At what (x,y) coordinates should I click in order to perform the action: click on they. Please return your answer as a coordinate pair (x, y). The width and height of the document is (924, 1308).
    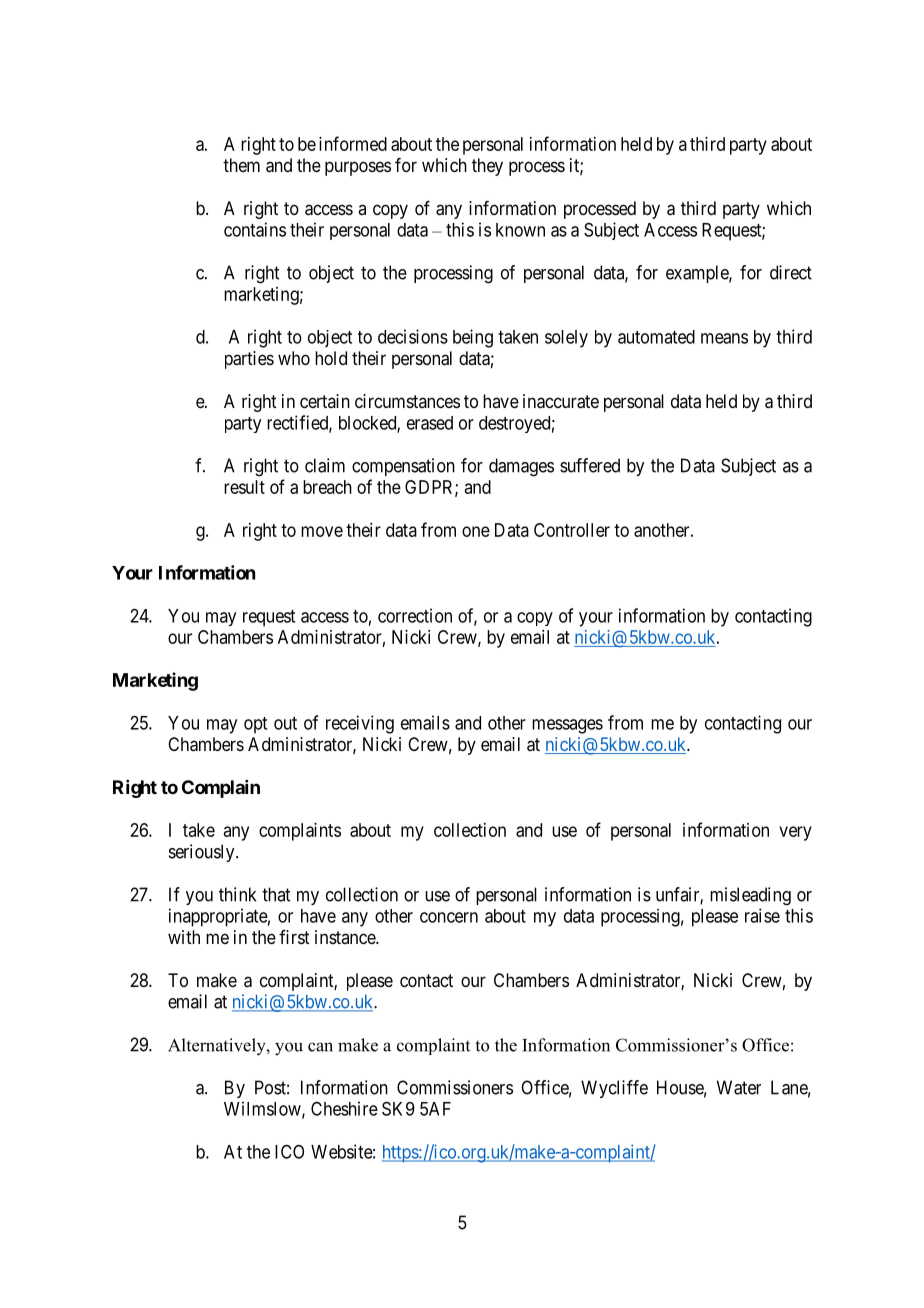
    Looking at the image, I should click on (487, 167).
